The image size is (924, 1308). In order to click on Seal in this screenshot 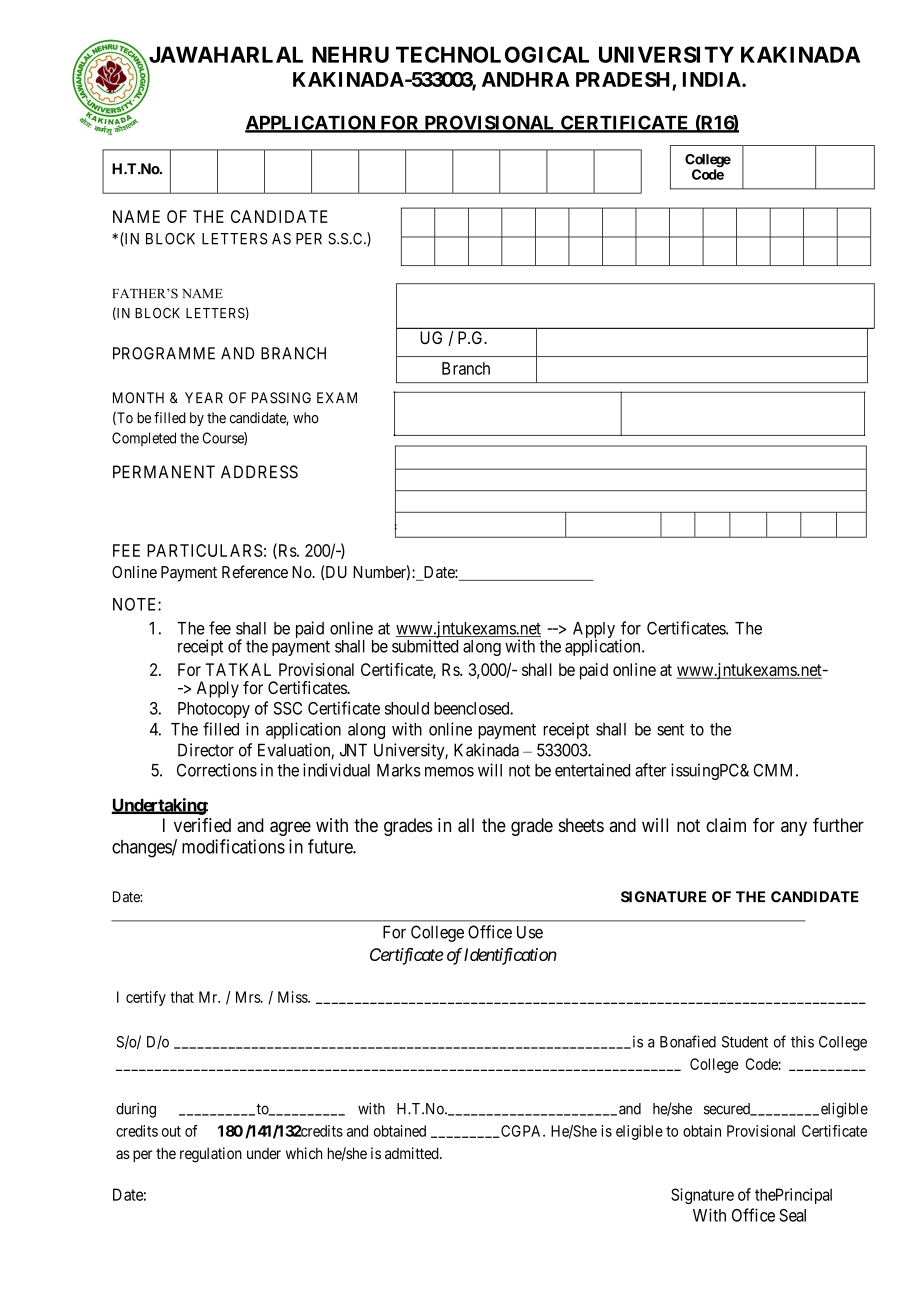, I will do `click(792, 1215)`.
